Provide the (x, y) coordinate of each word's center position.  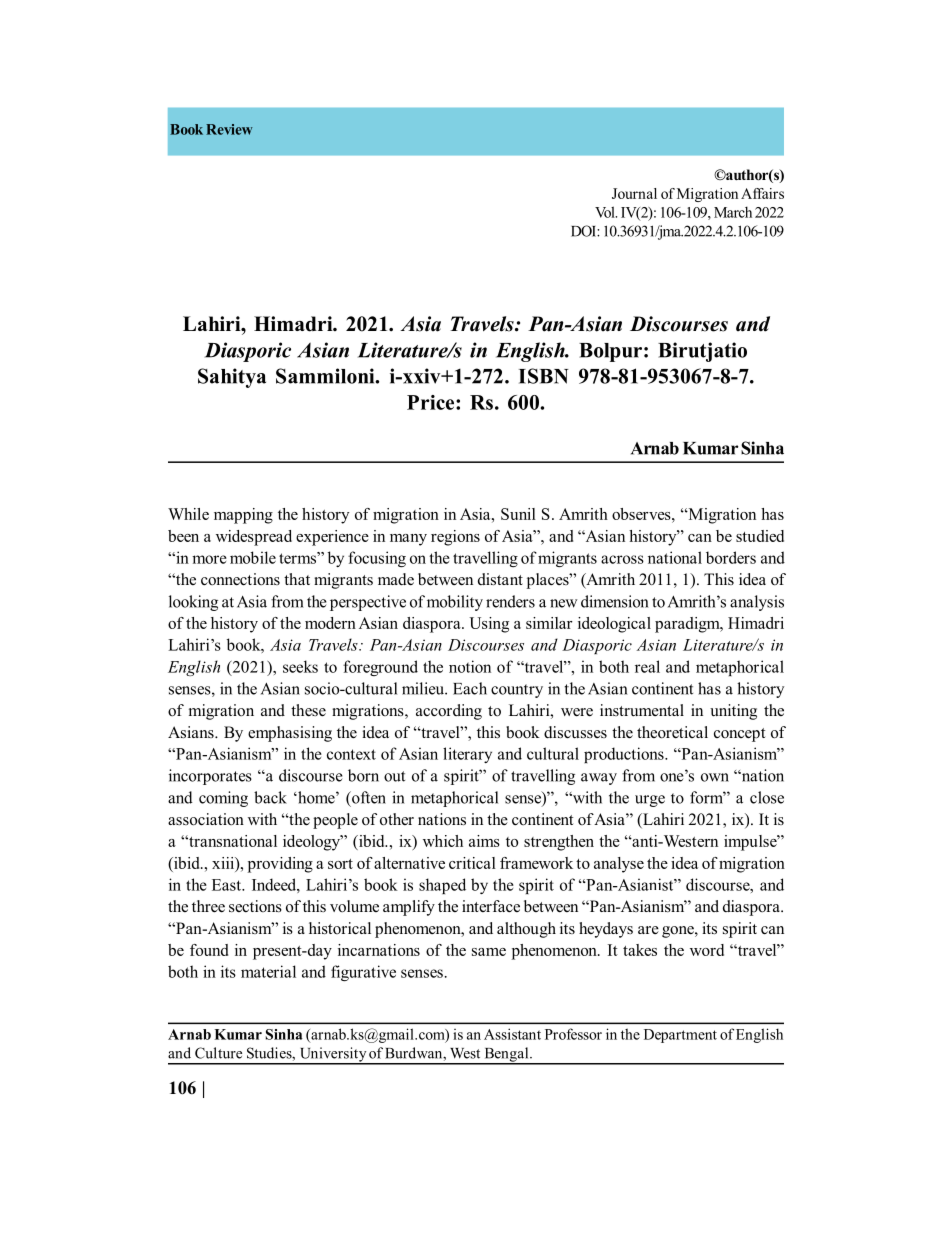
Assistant (512, 1034)
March (733, 212)
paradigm (688, 625)
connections (240, 579)
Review (229, 129)
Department (680, 1036)
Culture (218, 1053)
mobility (455, 603)
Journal (634, 193)
